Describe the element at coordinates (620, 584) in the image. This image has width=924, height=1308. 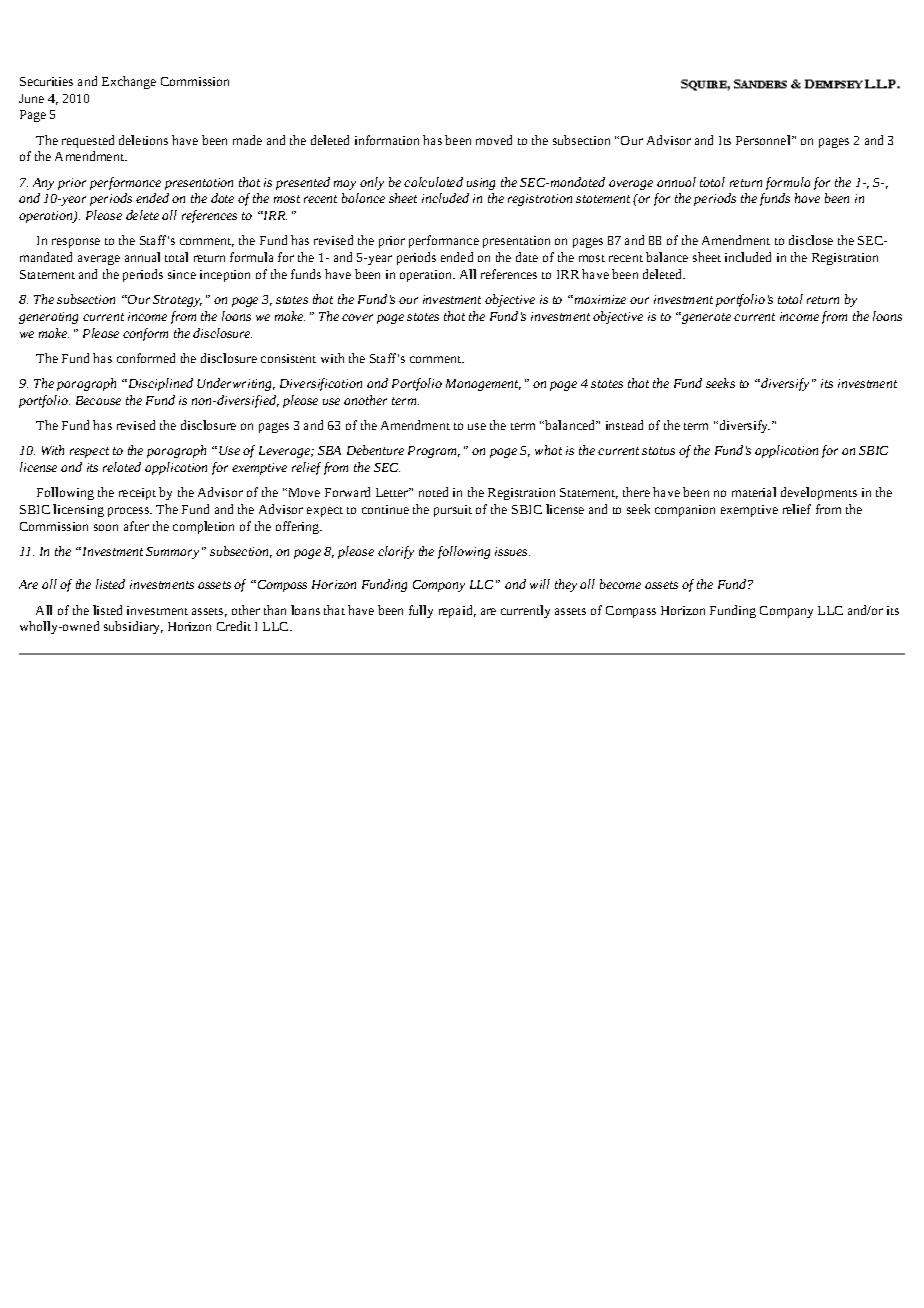
I see `become` at that location.
